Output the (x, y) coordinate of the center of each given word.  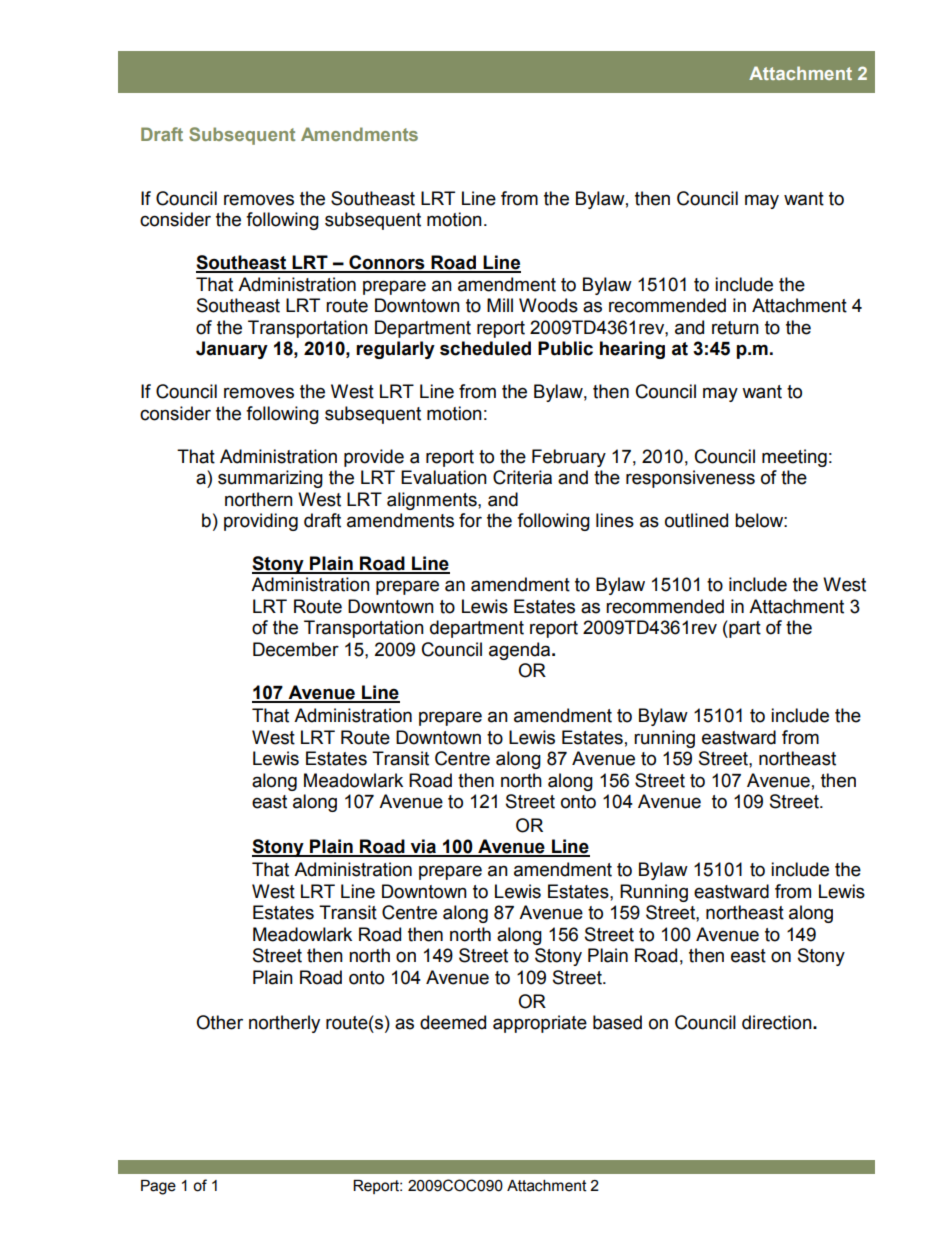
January (232, 350)
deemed (453, 1022)
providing (261, 522)
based (617, 1022)
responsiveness (690, 479)
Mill (500, 305)
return (735, 328)
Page (158, 1187)
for (470, 520)
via (423, 847)
